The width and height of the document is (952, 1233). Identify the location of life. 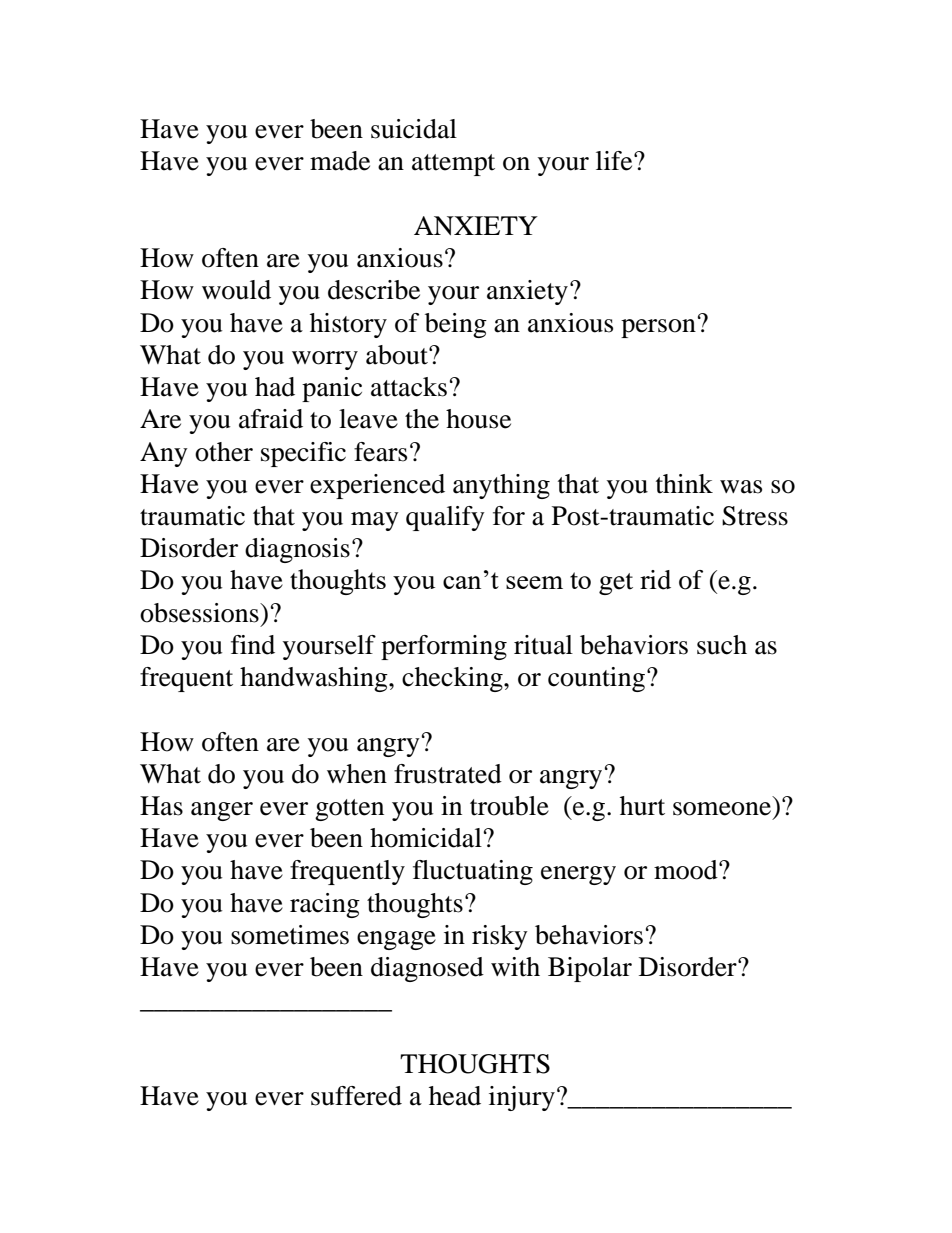
(615, 161).
